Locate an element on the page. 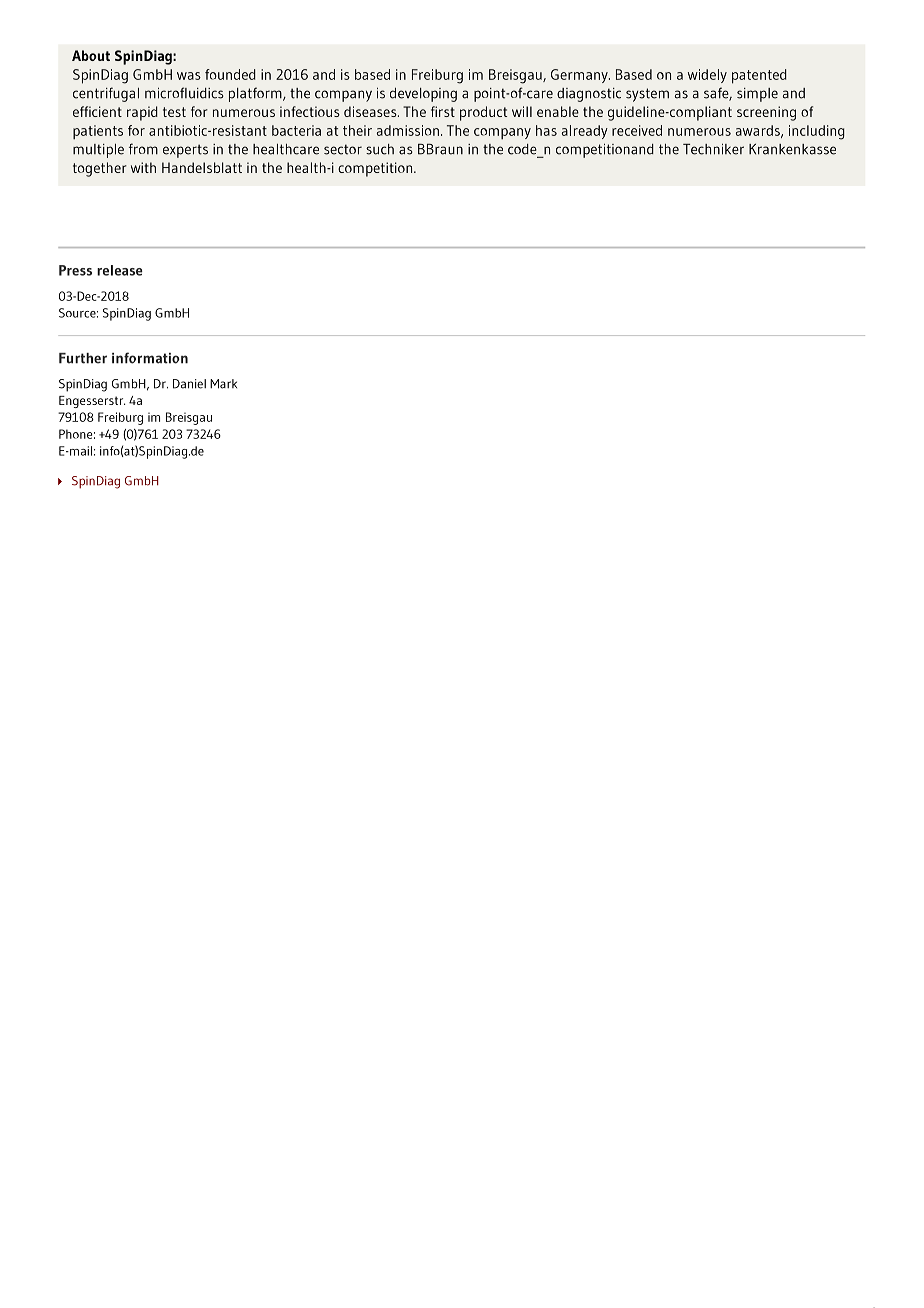 This page has width=924, height=1308. Press is located at coordinates (75, 270).
